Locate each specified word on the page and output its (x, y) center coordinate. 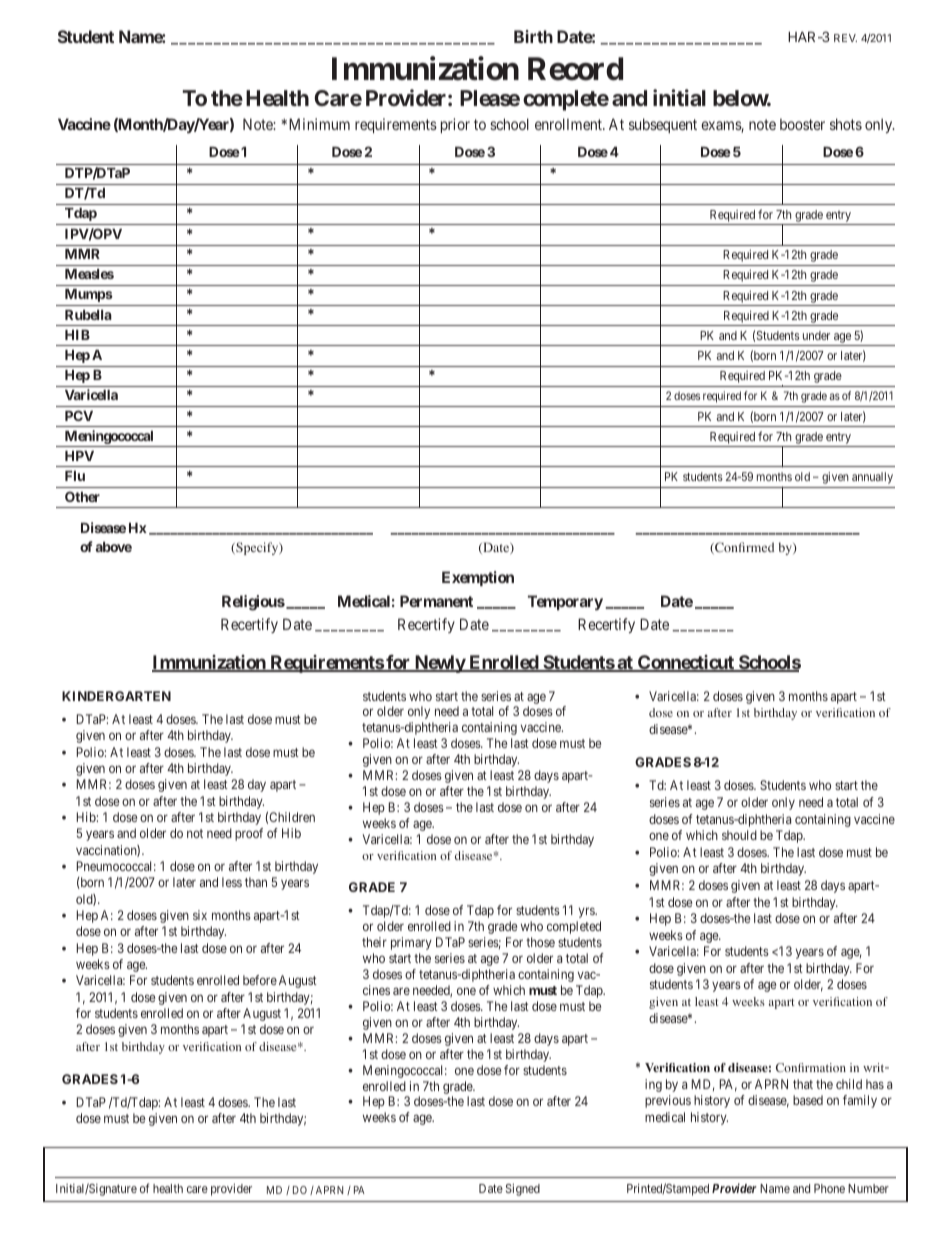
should (739, 835)
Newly (439, 664)
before (260, 980)
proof (249, 834)
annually (872, 478)
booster (802, 124)
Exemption (478, 578)
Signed (523, 1189)
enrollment (569, 124)
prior (455, 125)
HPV (79, 456)
